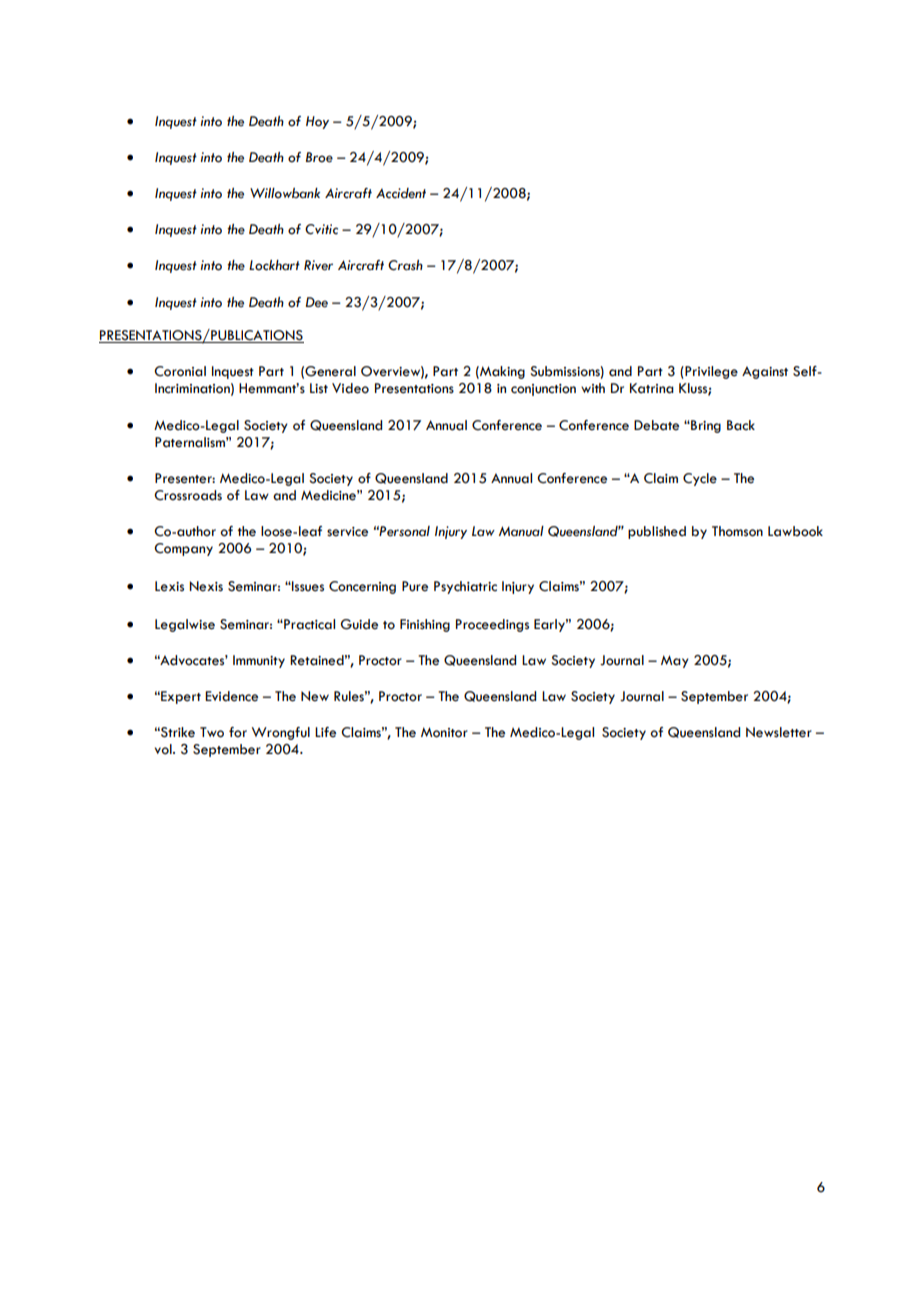 The width and height of the screenshot is (924, 1308). What do you see at coordinates (705, 426) in the screenshot?
I see `Bring` at bounding box center [705, 426].
